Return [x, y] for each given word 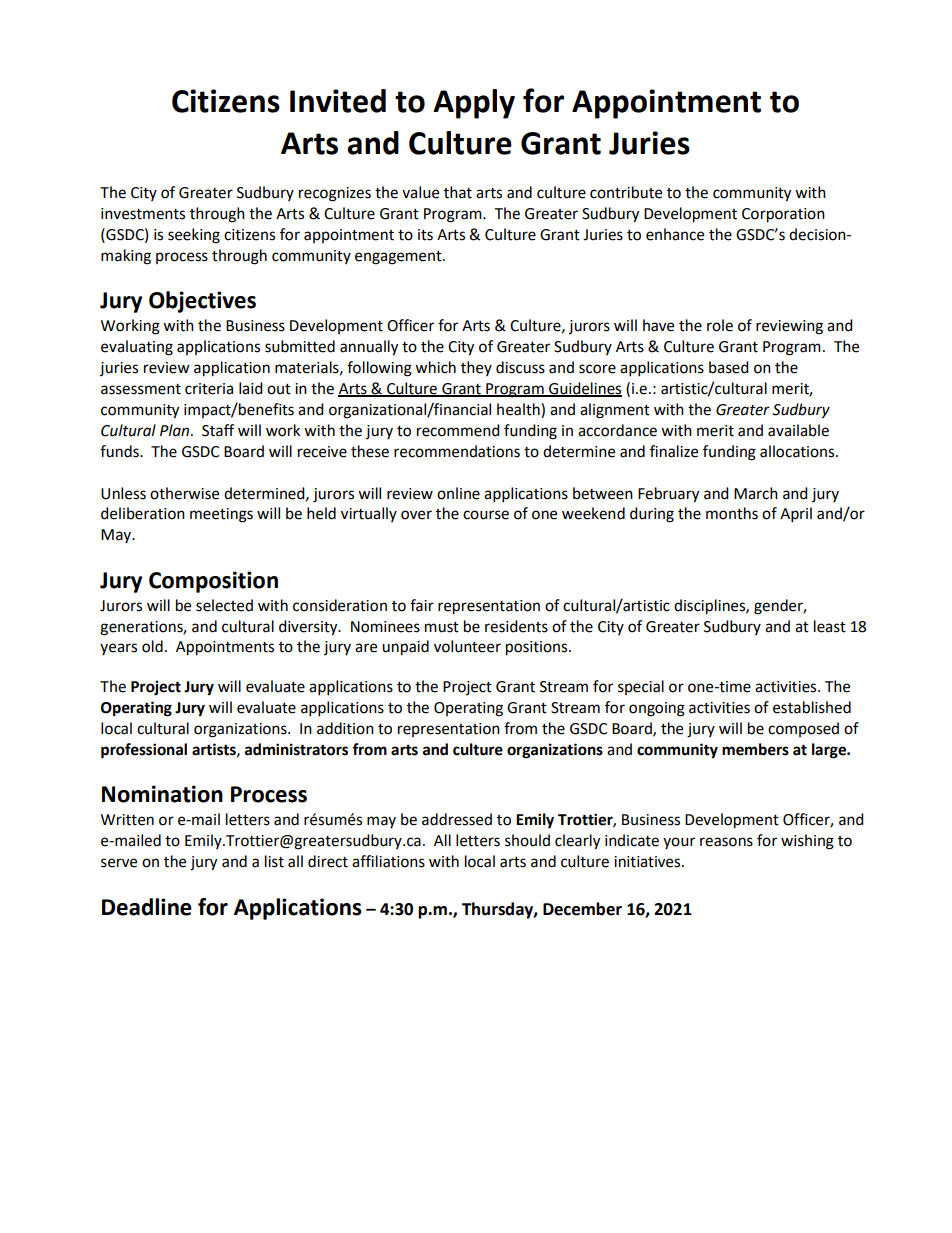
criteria [209, 389]
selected [224, 605]
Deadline [147, 907]
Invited [338, 101]
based [729, 367]
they [476, 368]
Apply [474, 104]
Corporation [783, 215]
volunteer [467, 646]
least [830, 626]
